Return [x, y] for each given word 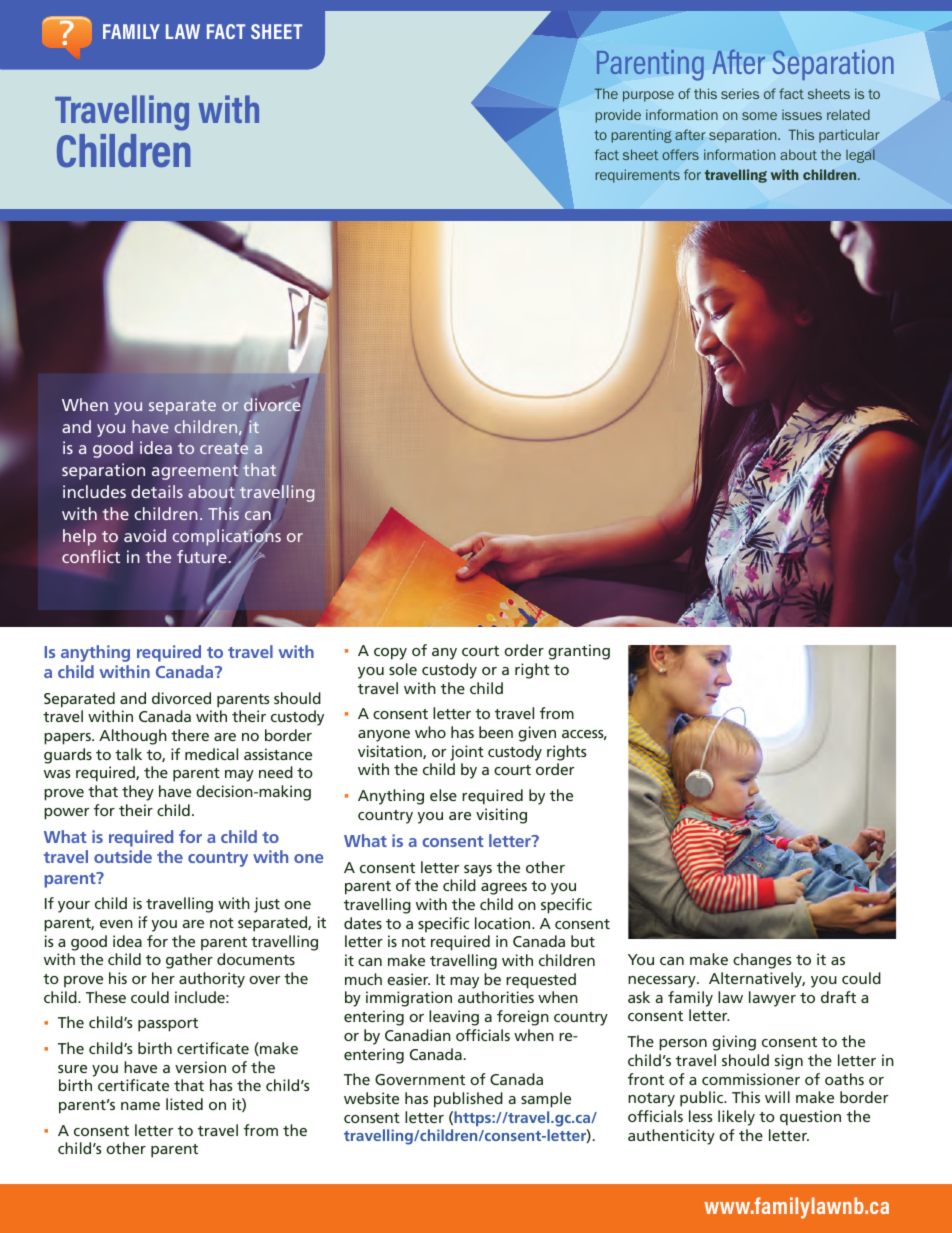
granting [579, 652]
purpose [648, 96]
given [537, 734]
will [777, 1097]
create [224, 448]
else [443, 795]
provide [618, 116]
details [157, 492]
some [759, 116]
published [468, 1100]
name [140, 1106]
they [138, 793]
